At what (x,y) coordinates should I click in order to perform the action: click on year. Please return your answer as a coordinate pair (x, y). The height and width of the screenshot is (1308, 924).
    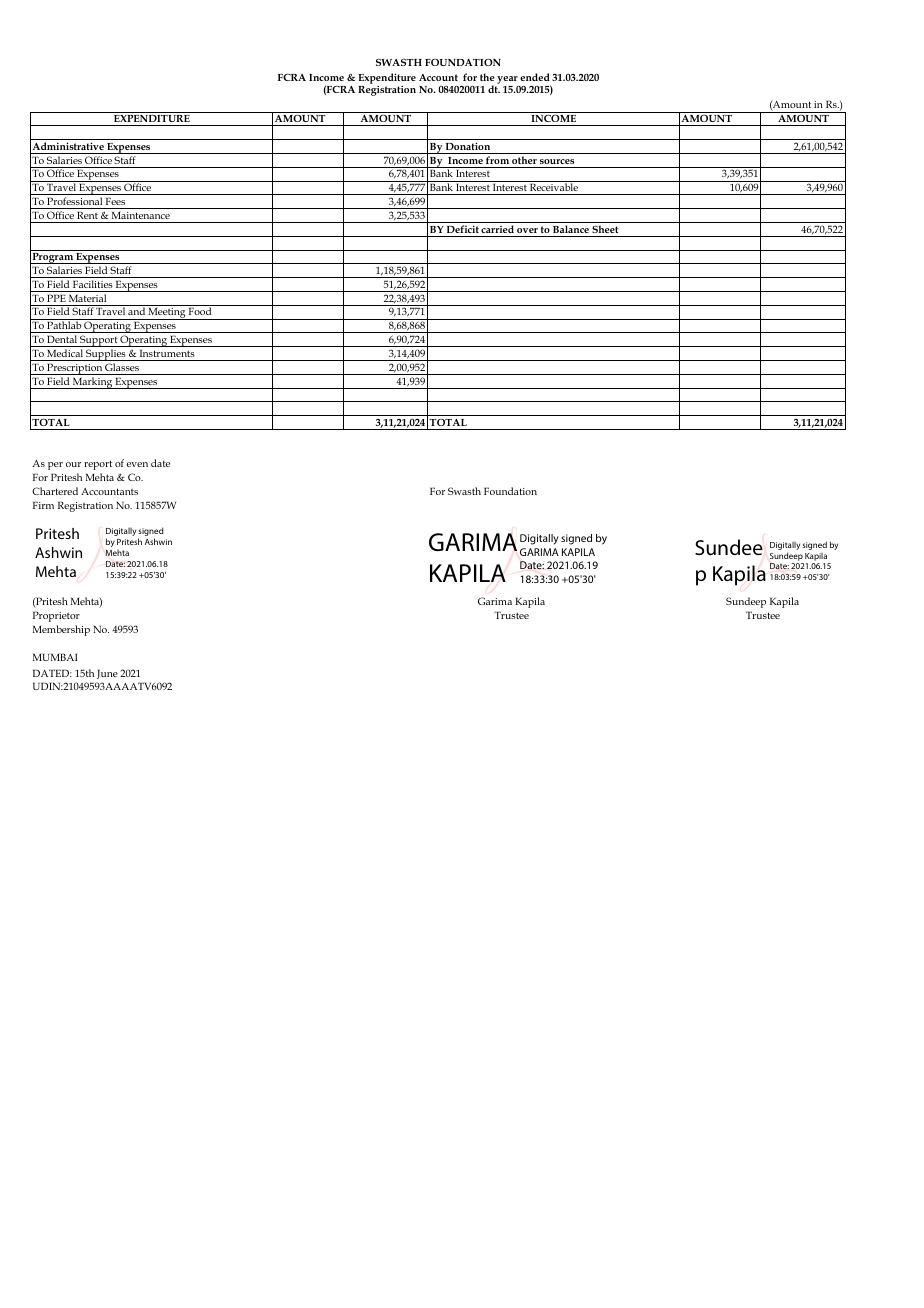
    Looking at the image, I should click on (507, 80).
